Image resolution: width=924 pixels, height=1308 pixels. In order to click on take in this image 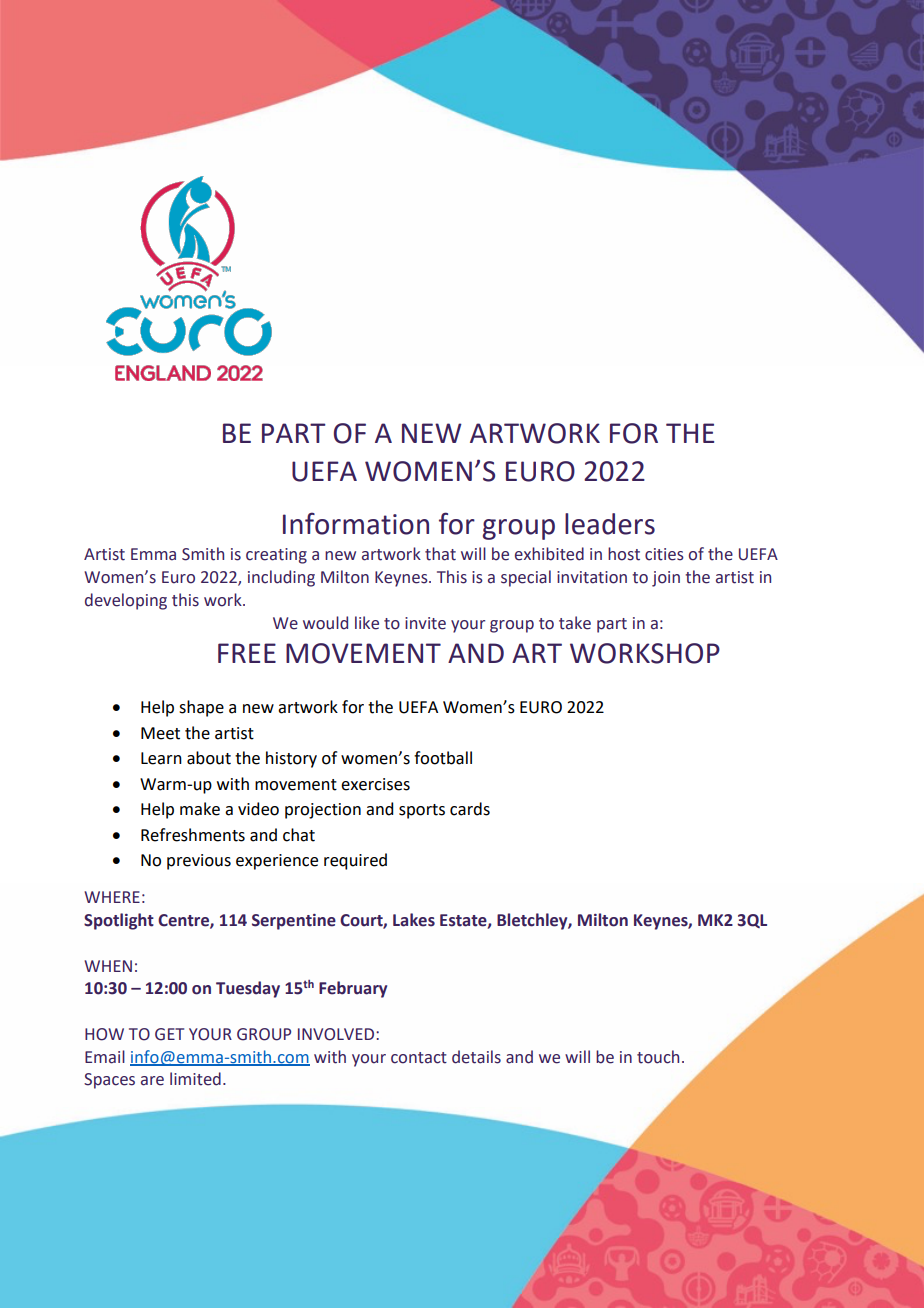, I will do `click(575, 623)`.
